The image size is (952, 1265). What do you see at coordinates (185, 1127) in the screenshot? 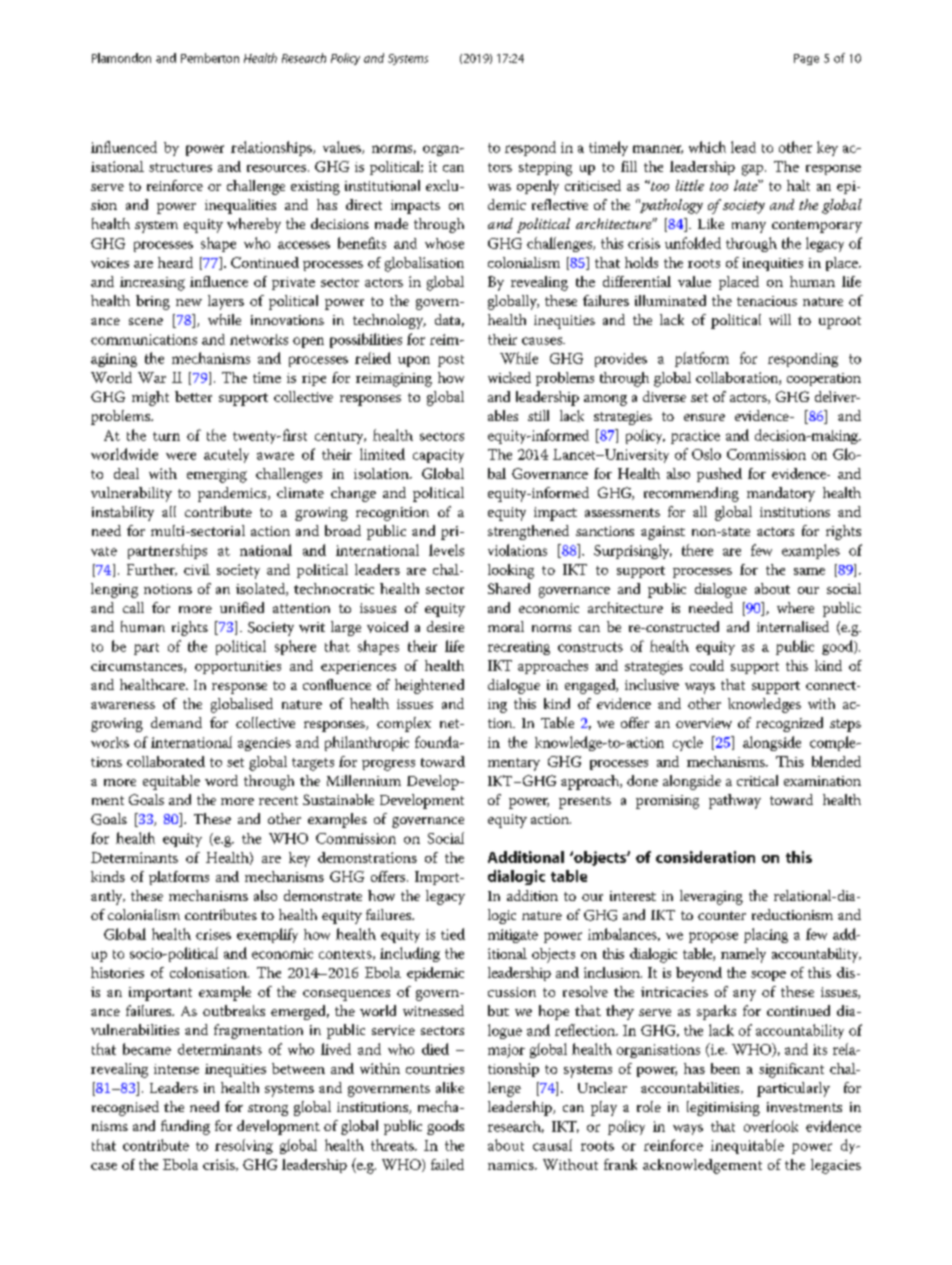
I see `funding` at bounding box center [185, 1127].
